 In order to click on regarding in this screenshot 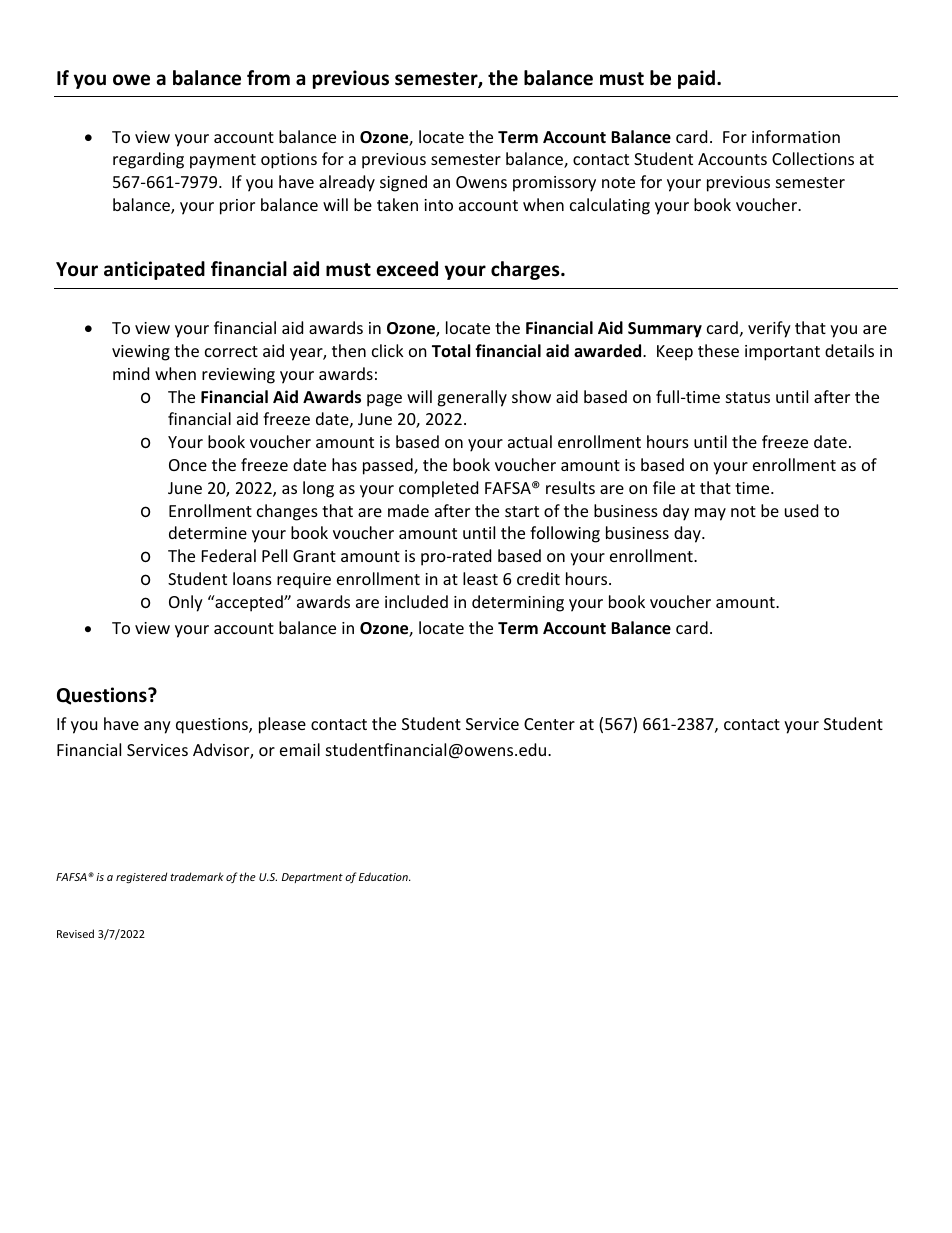, I will do `click(148, 160)`.
